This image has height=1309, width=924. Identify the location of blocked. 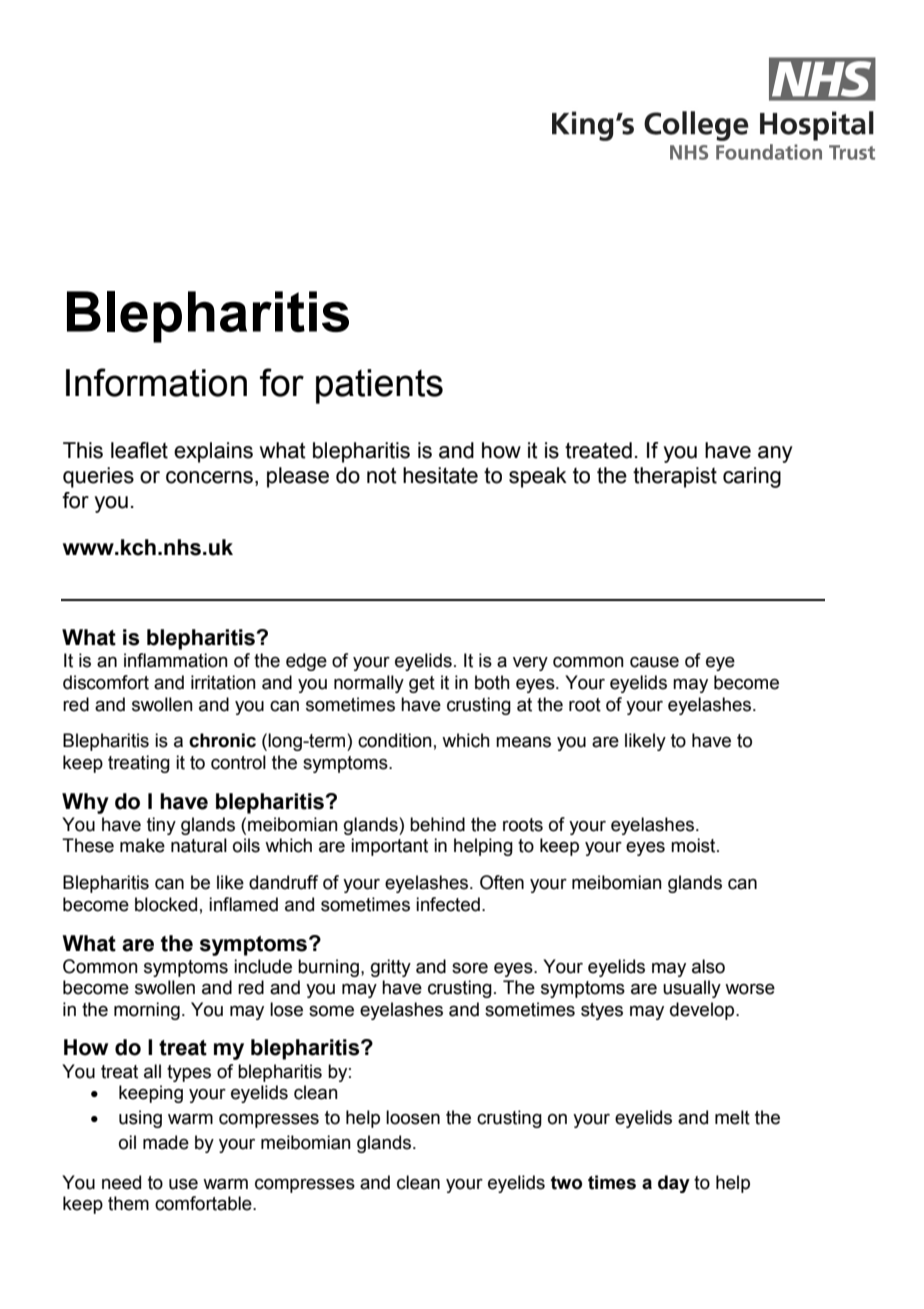
(166, 904).
